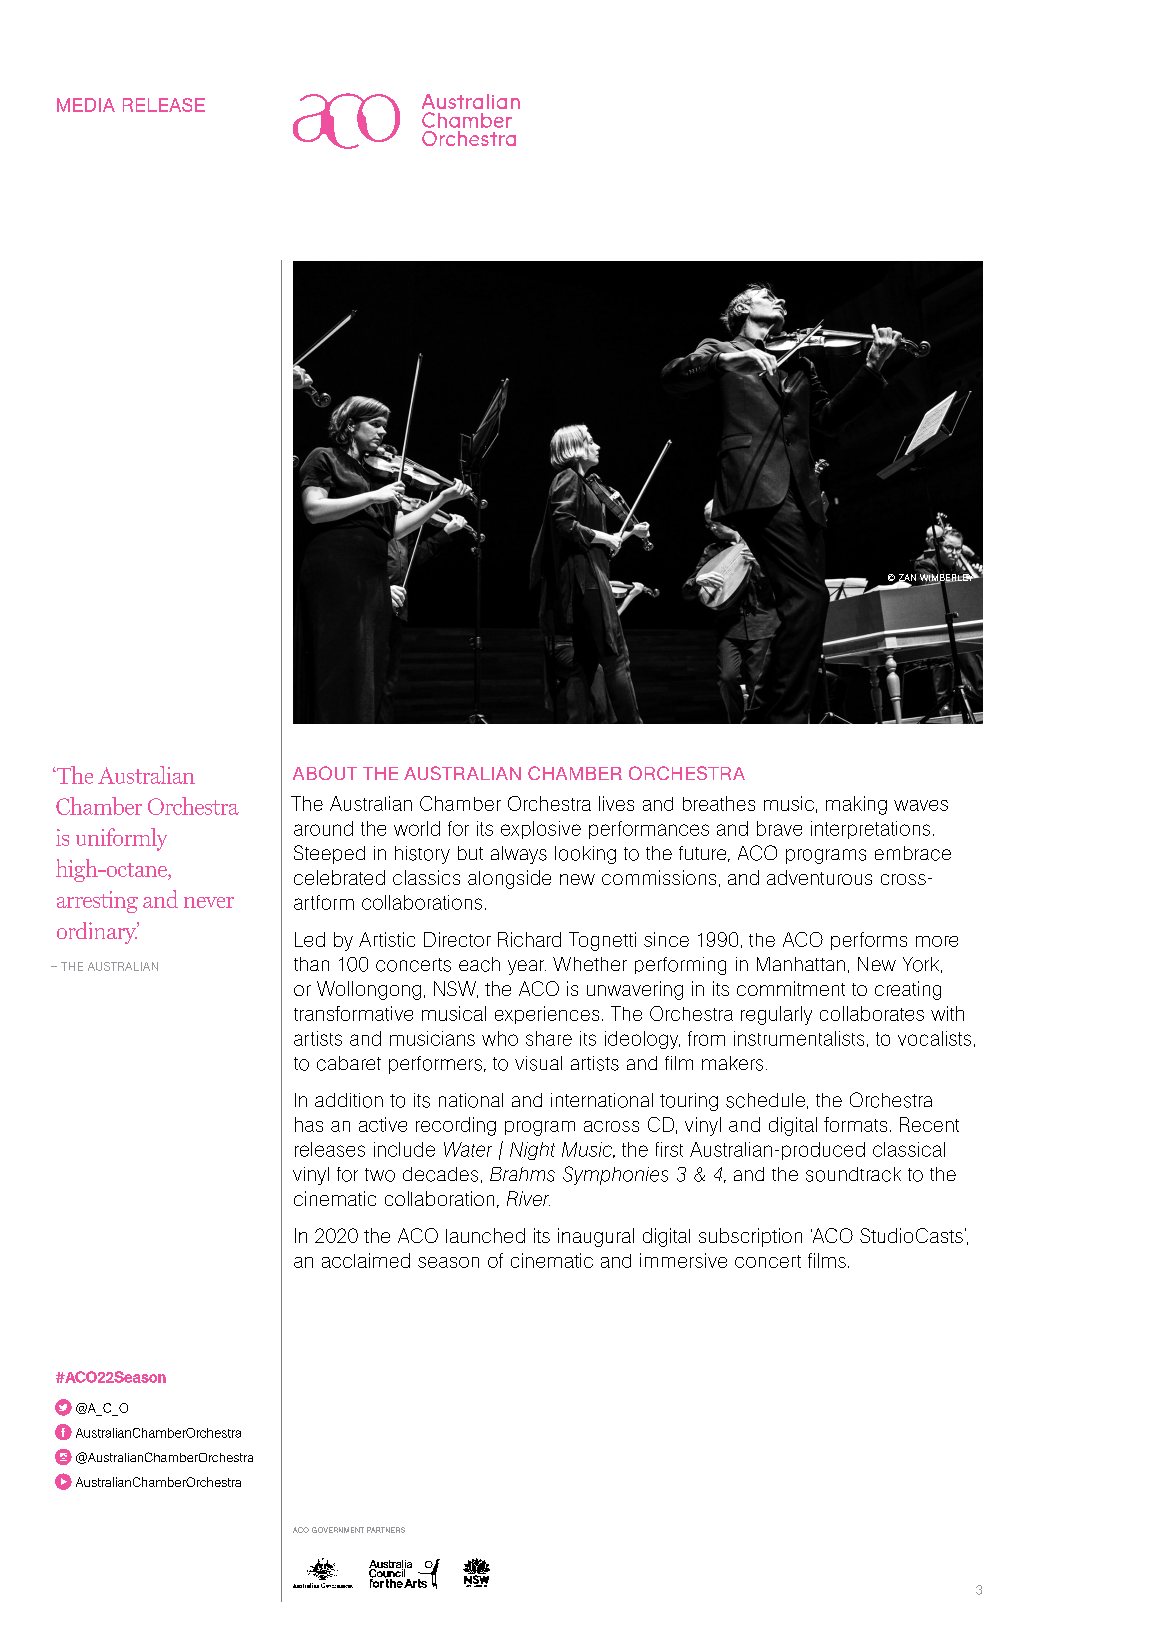 The image size is (1157, 1637). I want to click on interpretations, so click(870, 830).
